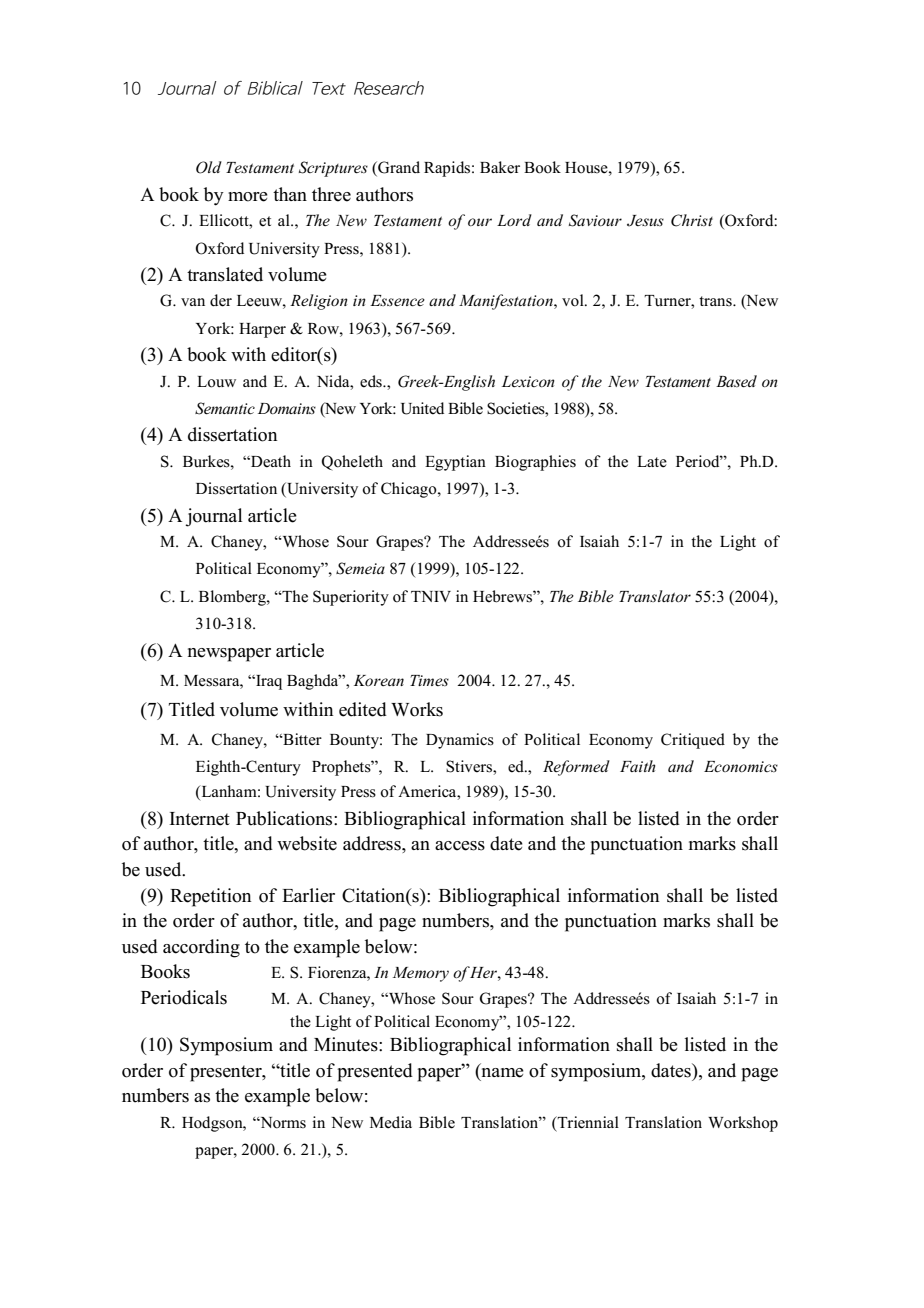  I want to click on access, so click(460, 846).
